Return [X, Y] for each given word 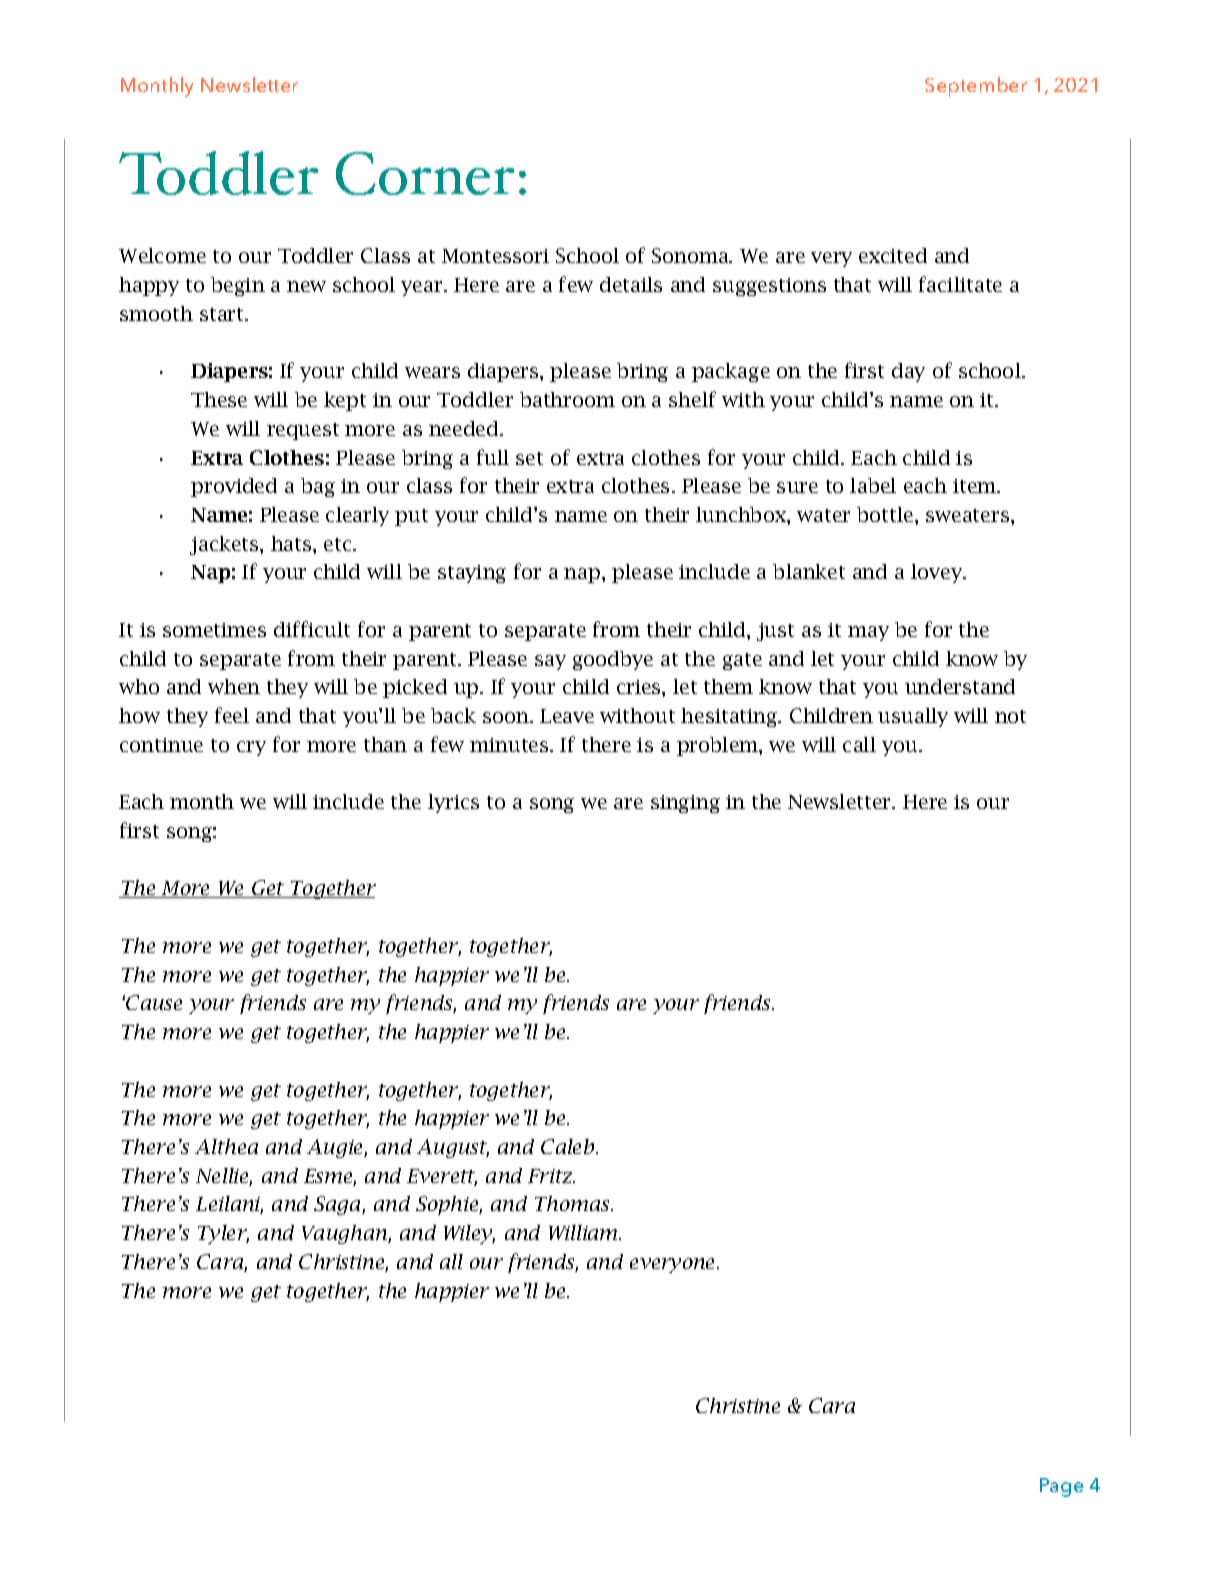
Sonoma [691, 255]
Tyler [223, 1234]
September [976, 87]
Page [1061, 1487]
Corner [425, 173]
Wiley [469, 1234]
